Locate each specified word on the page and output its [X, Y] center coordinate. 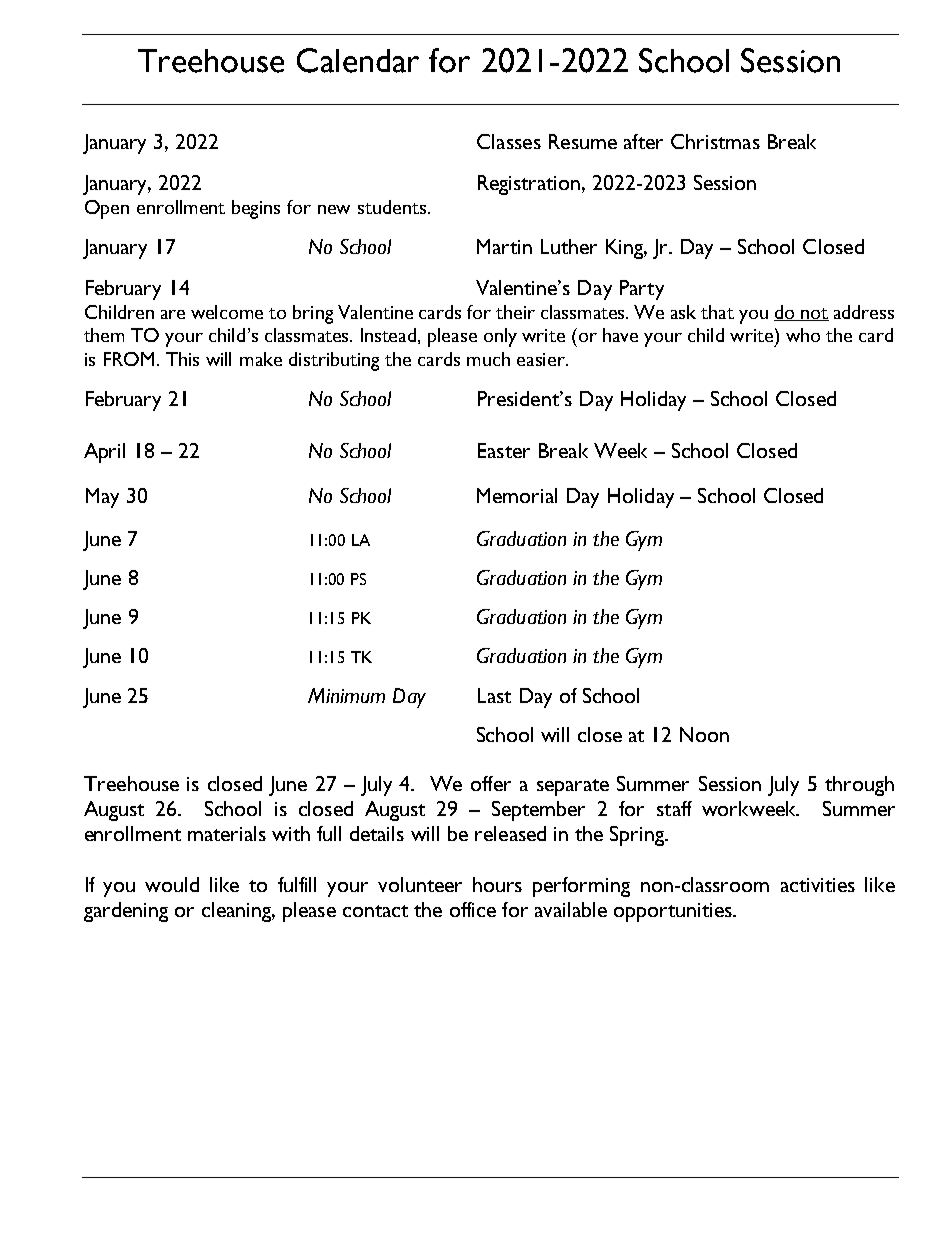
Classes [509, 141]
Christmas [715, 141]
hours [497, 884]
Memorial [517, 495]
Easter [504, 450]
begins [256, 209]
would [172, 884]
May [102, 498]
